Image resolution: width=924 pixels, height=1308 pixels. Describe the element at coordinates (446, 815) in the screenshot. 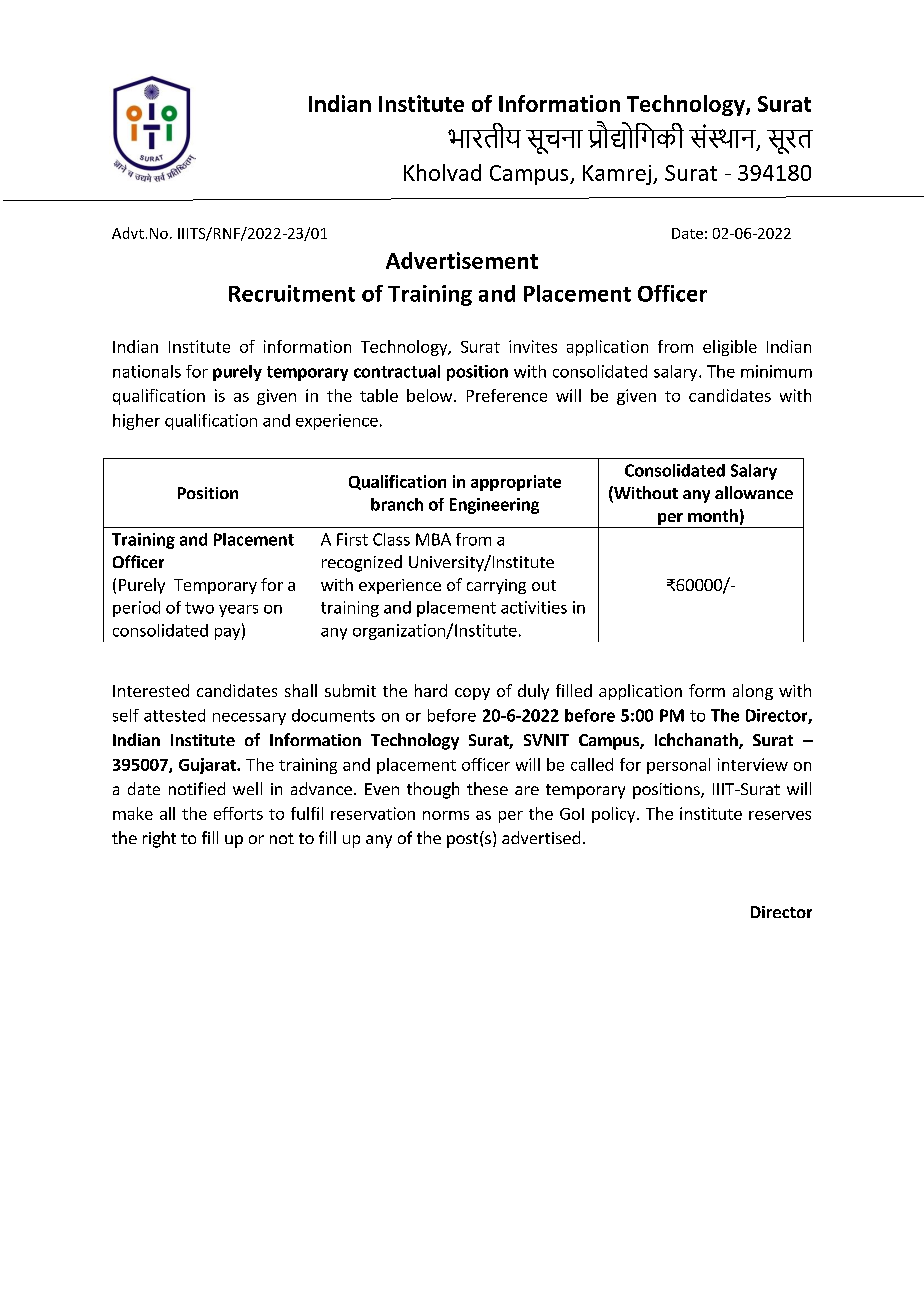

I see `norms` at that location.
